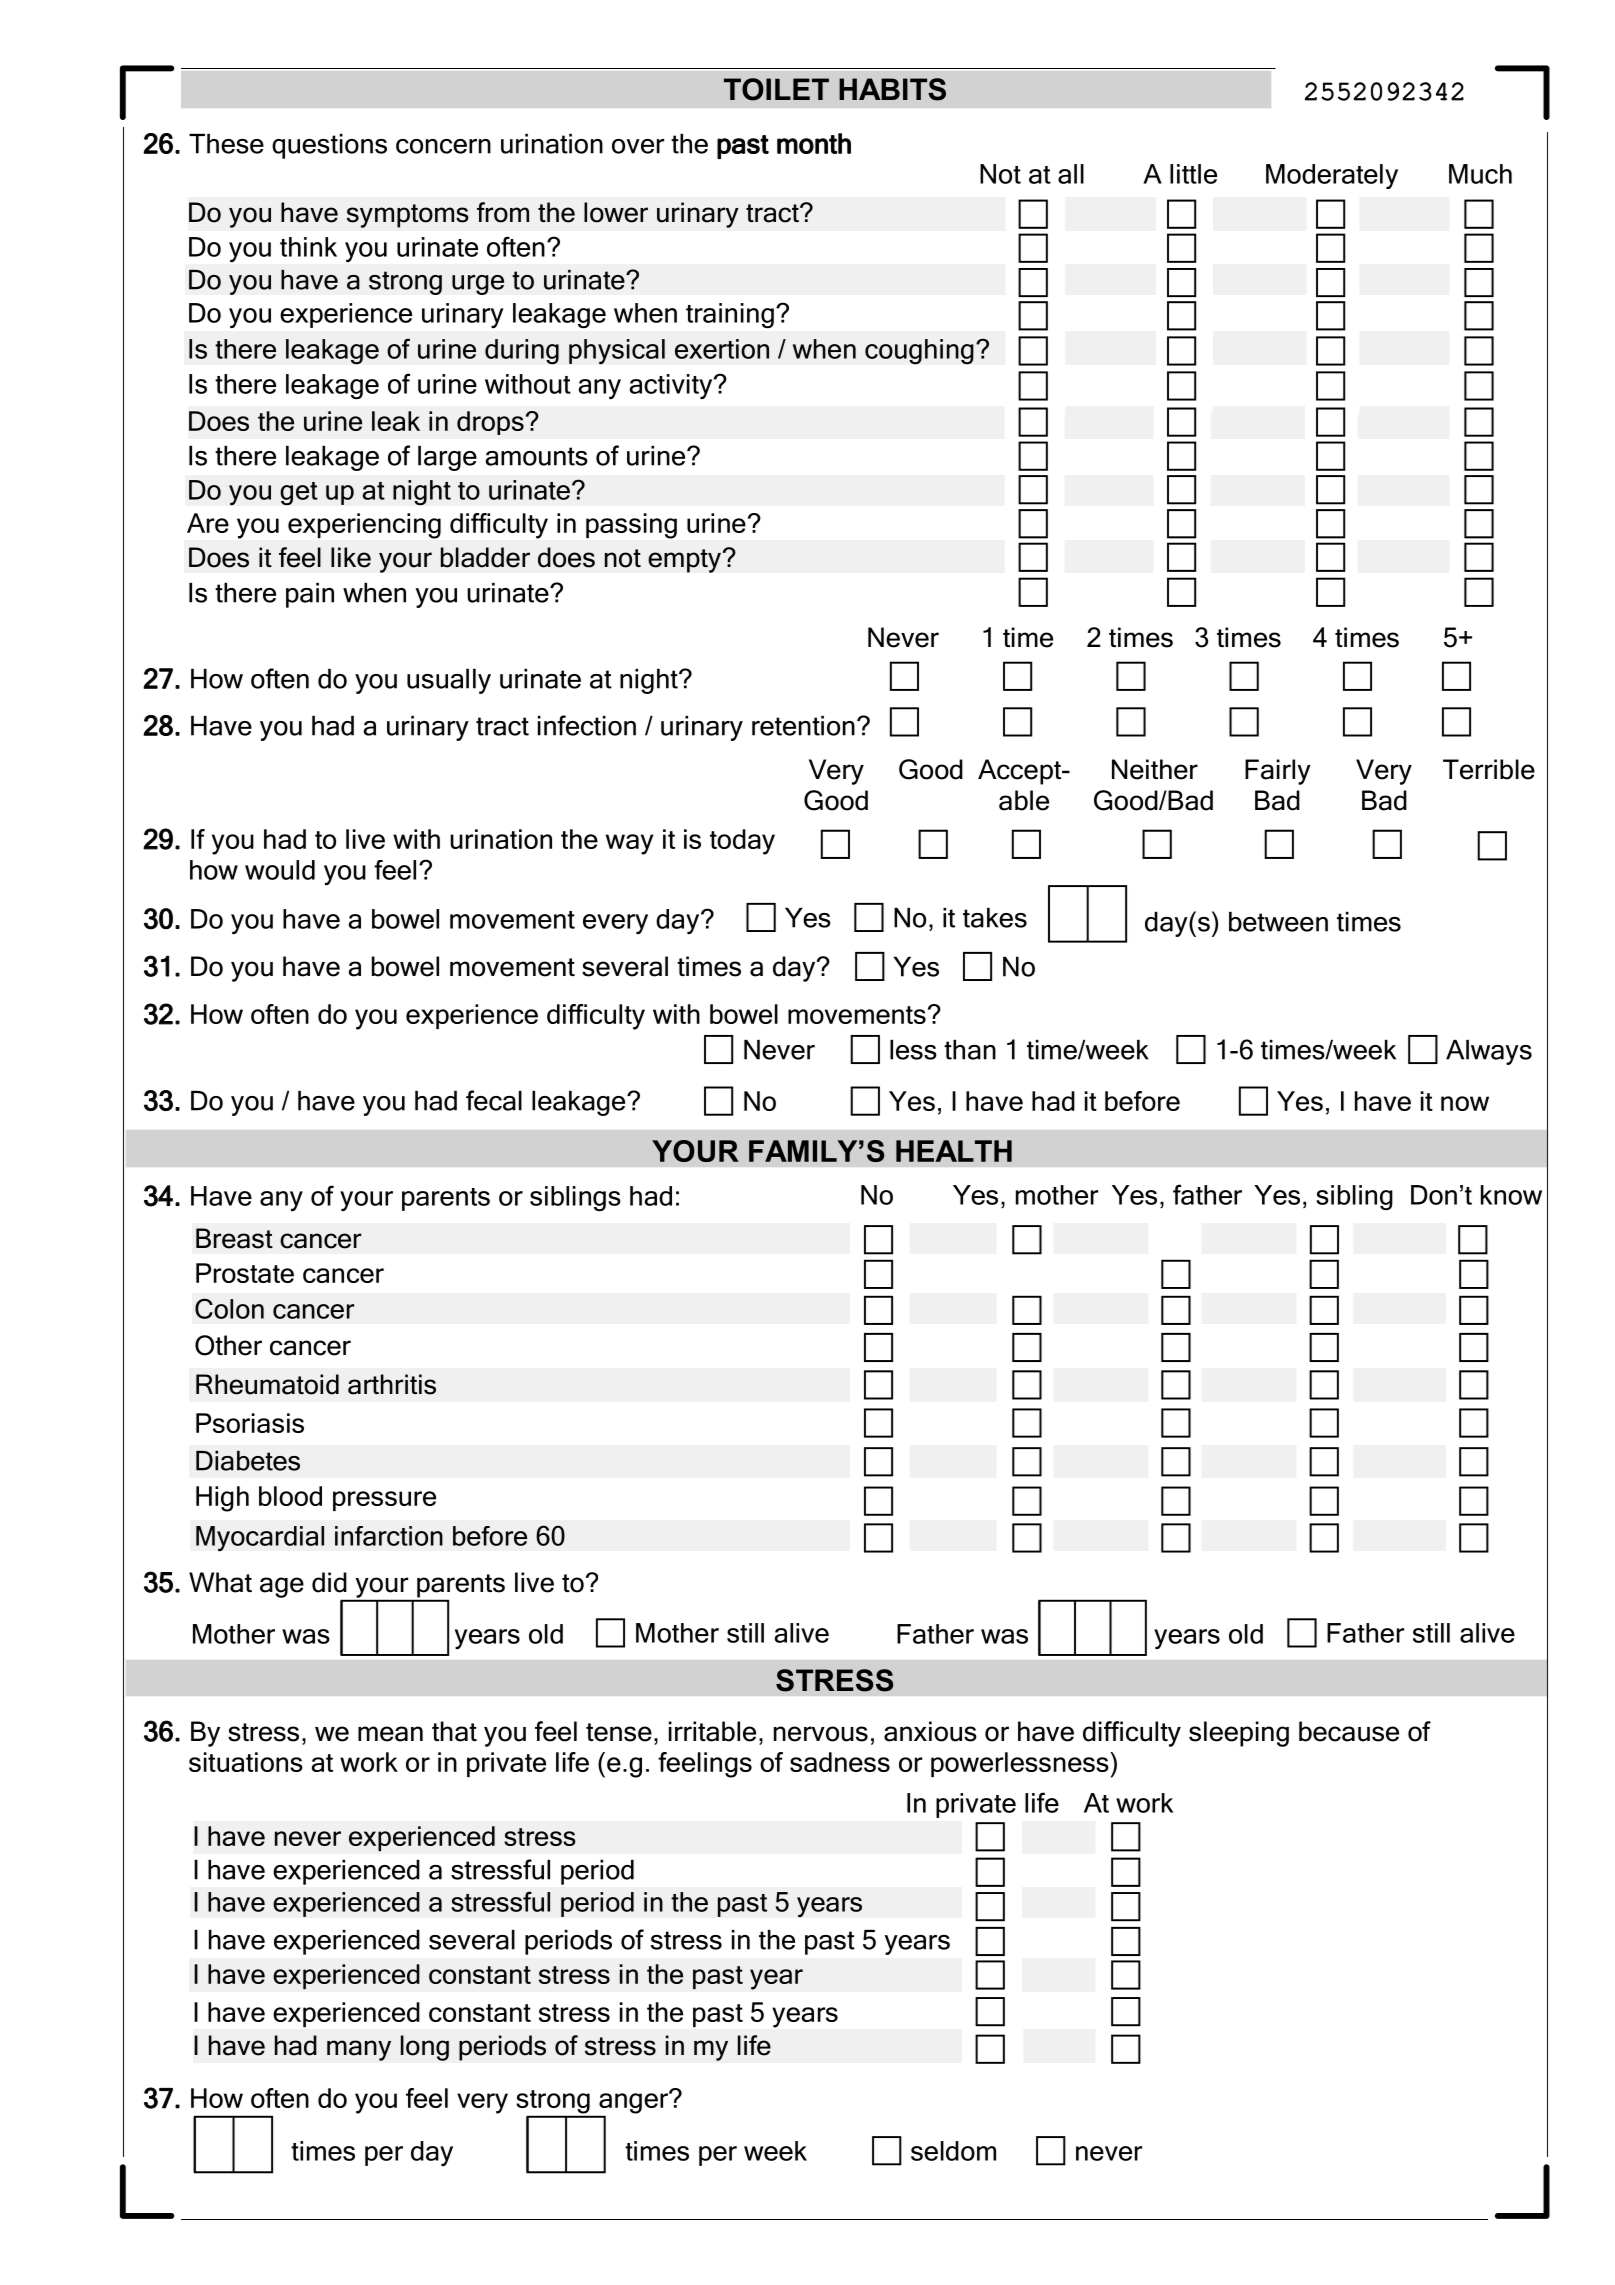  Describe the element at coordinates (1349, 1731) in the screenshot. I see `because` at that location.
